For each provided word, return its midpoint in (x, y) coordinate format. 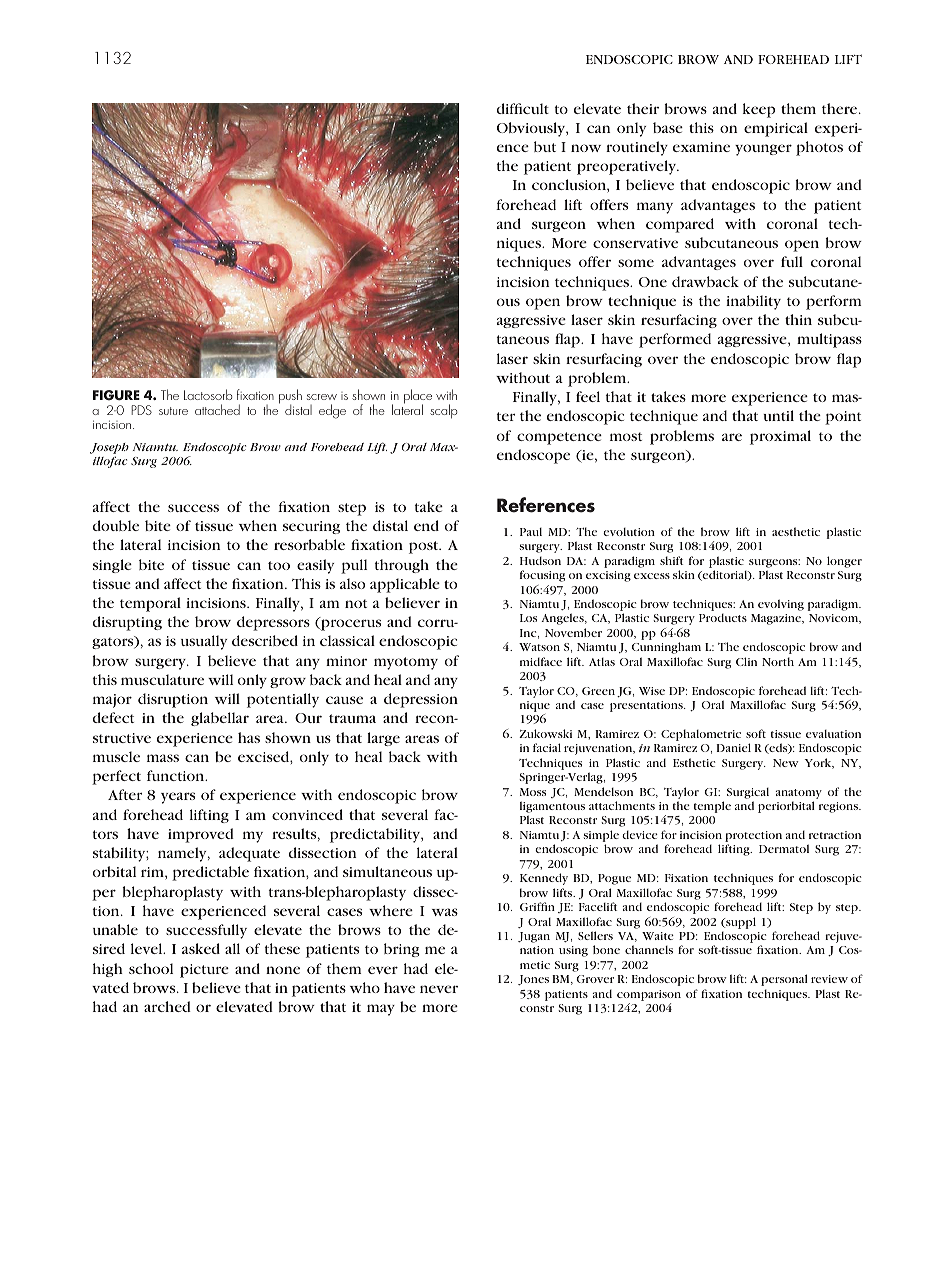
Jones (533, 980)
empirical (776, 129)
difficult (523, 108)
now (586, 148)
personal (784, 980)
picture (204, 971)
